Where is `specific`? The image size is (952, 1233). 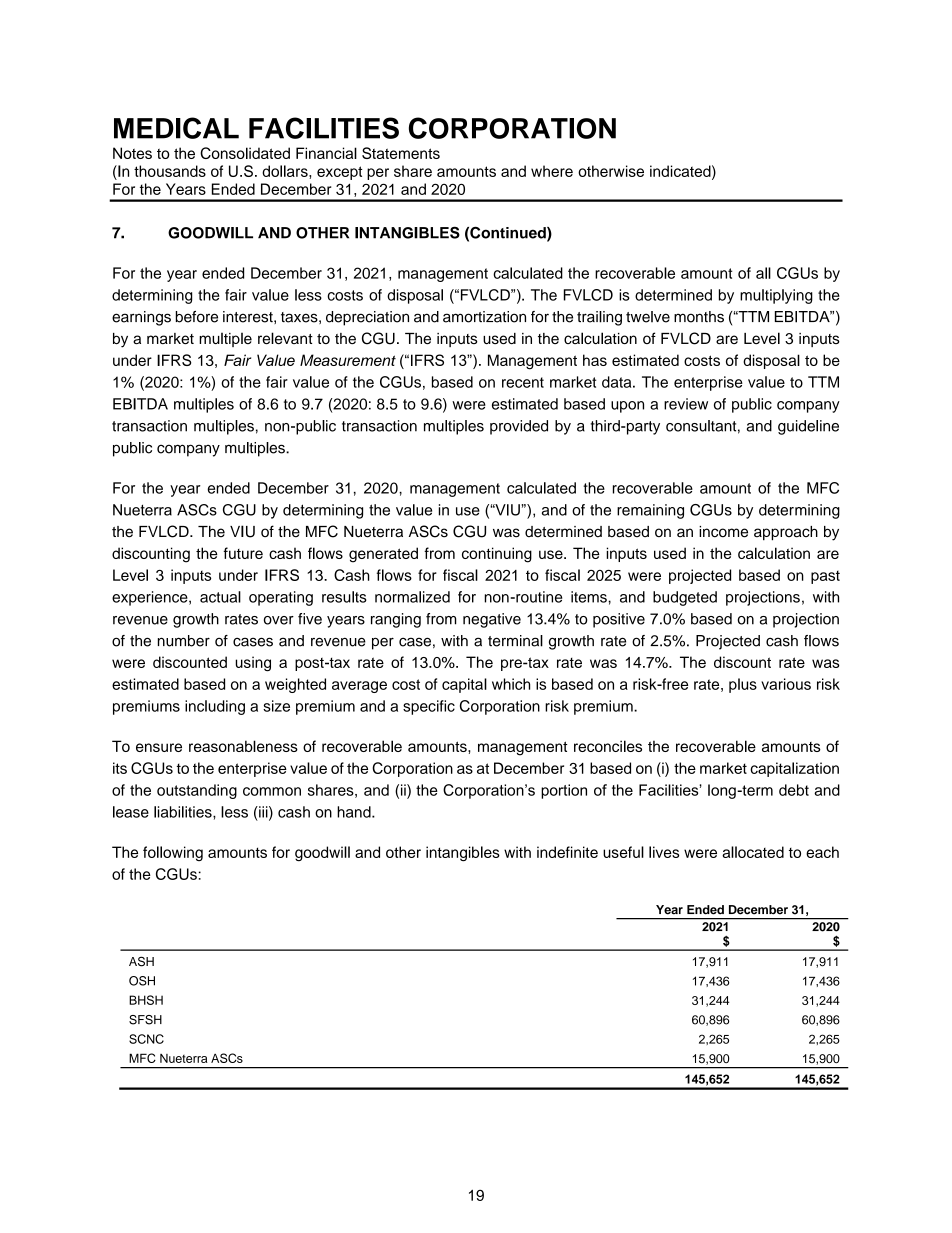 specific is located at coordinates (429, 707).
